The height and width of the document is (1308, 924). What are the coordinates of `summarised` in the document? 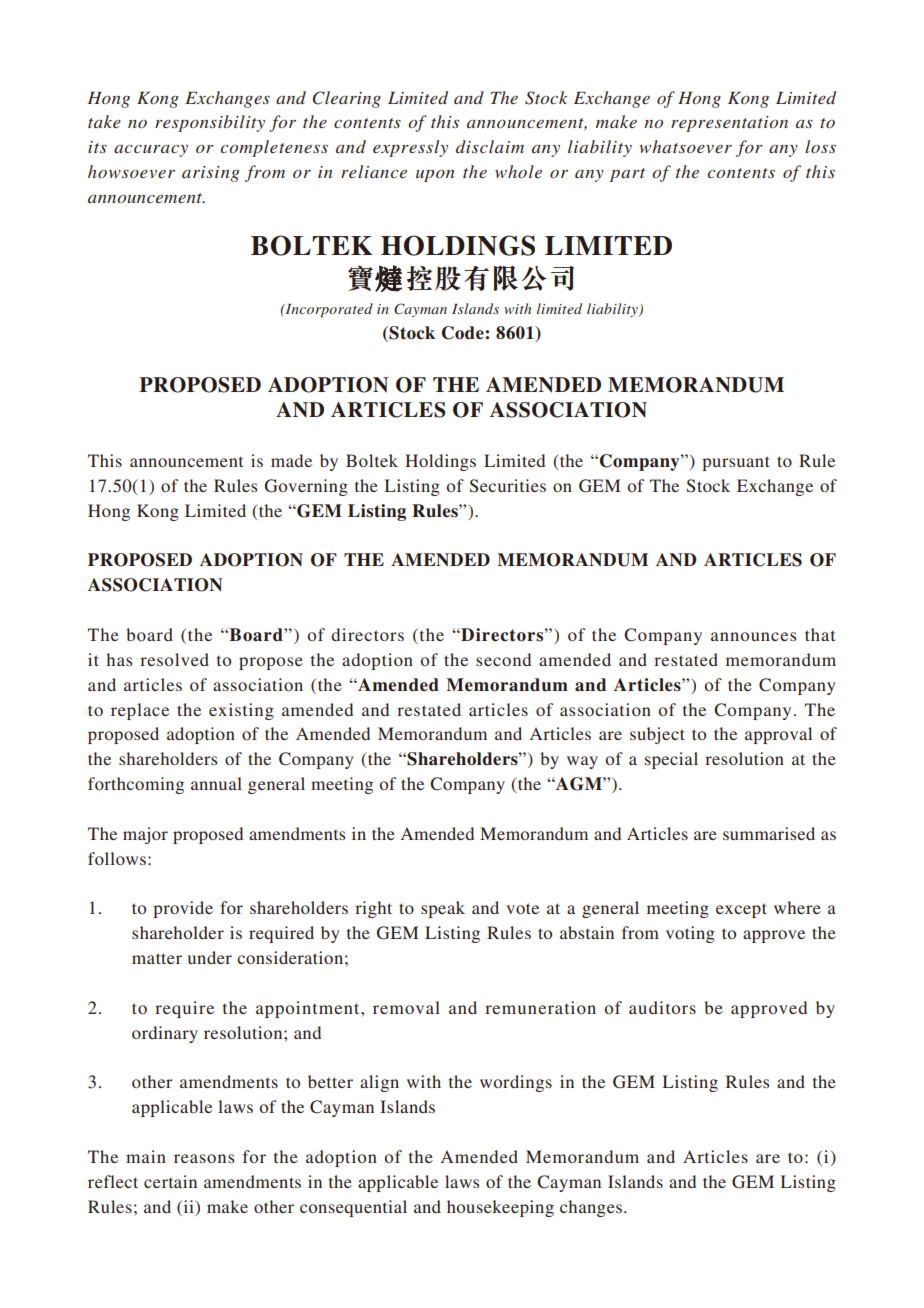 It's located at (769, 833).
